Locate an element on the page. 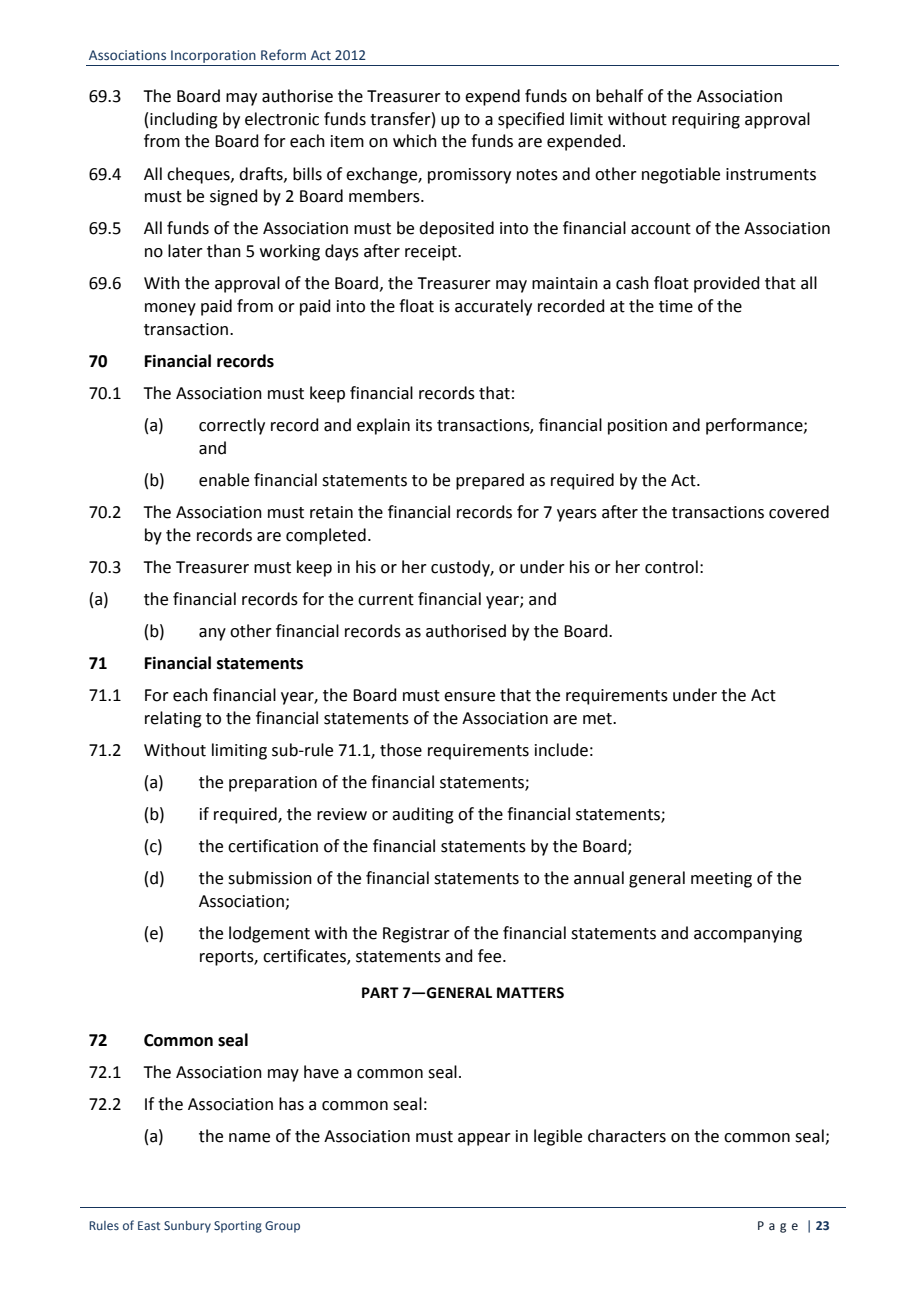 The width and height of the page is (924, 1308). specified is located at coordinates (531, 120).
